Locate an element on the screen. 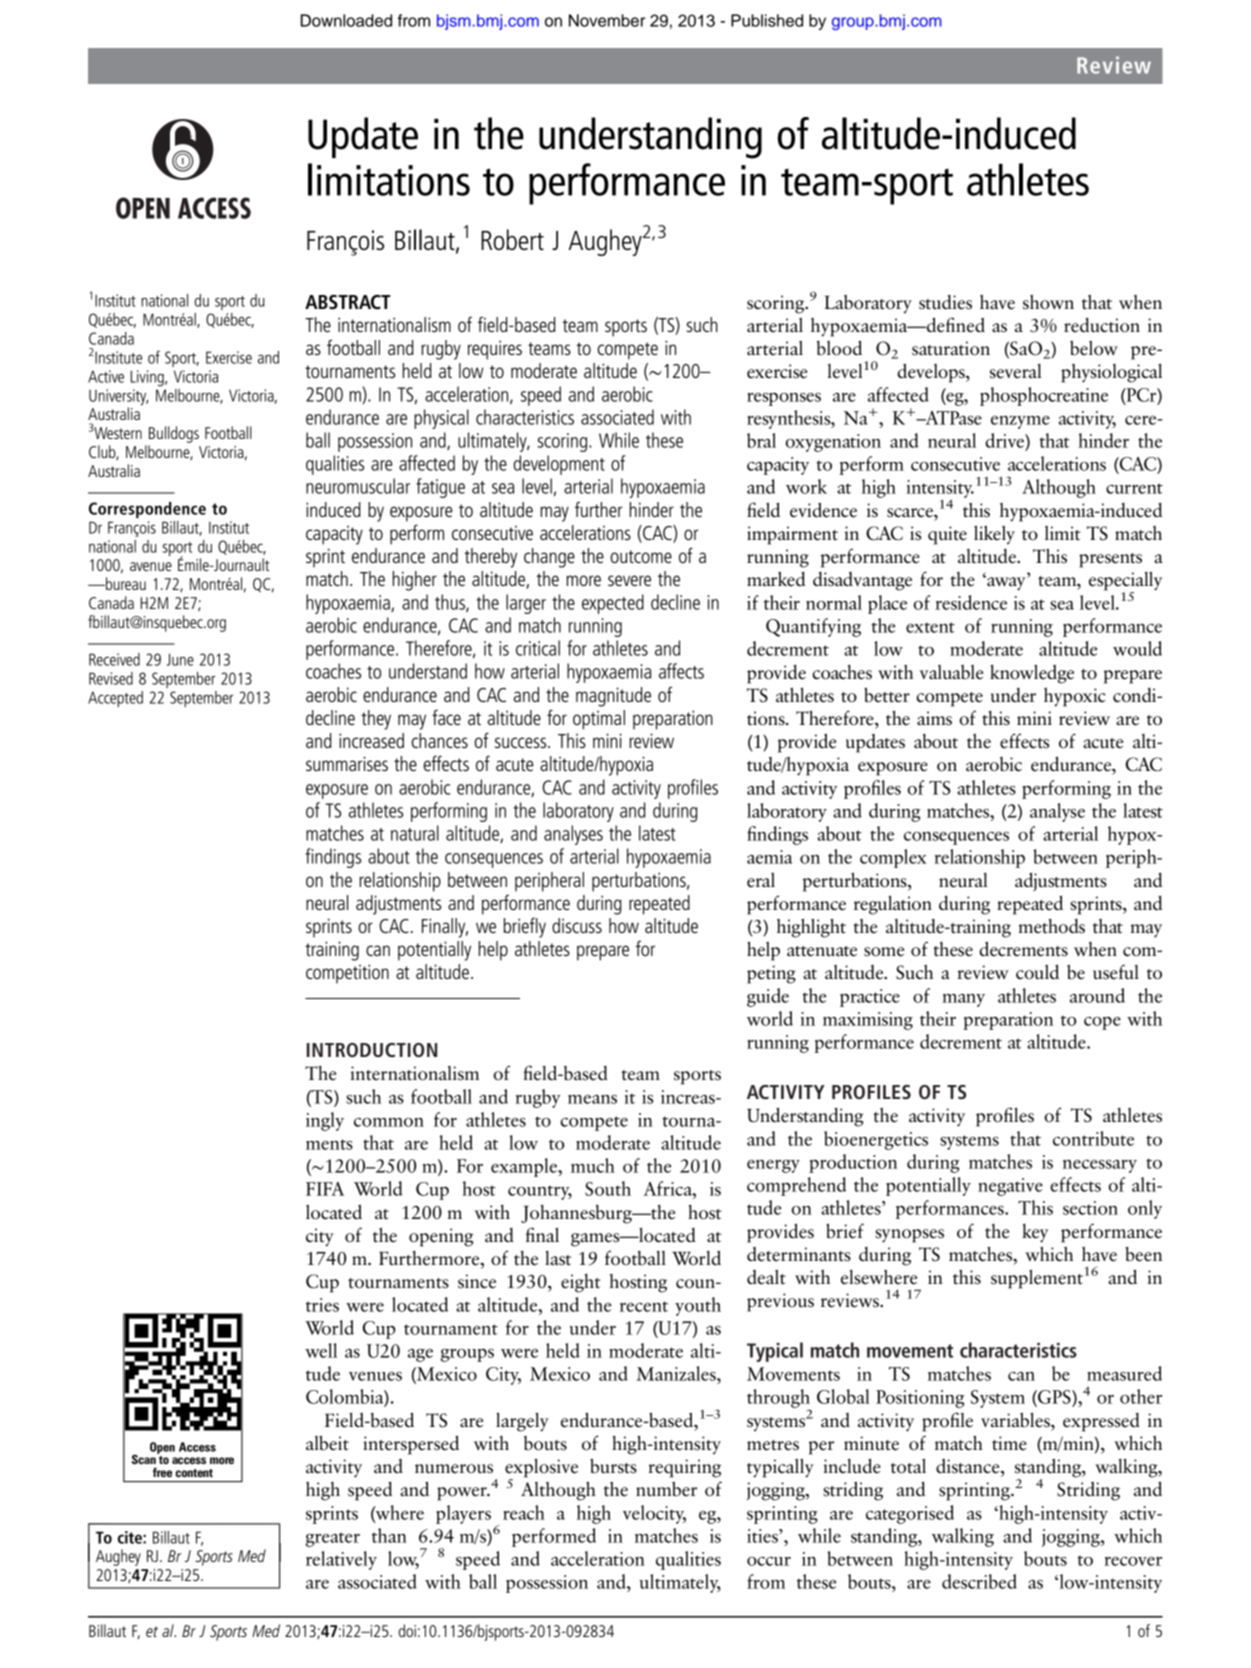 This screenshot has width=1251, height=1668. means is located at coordinates (592, 1099).
